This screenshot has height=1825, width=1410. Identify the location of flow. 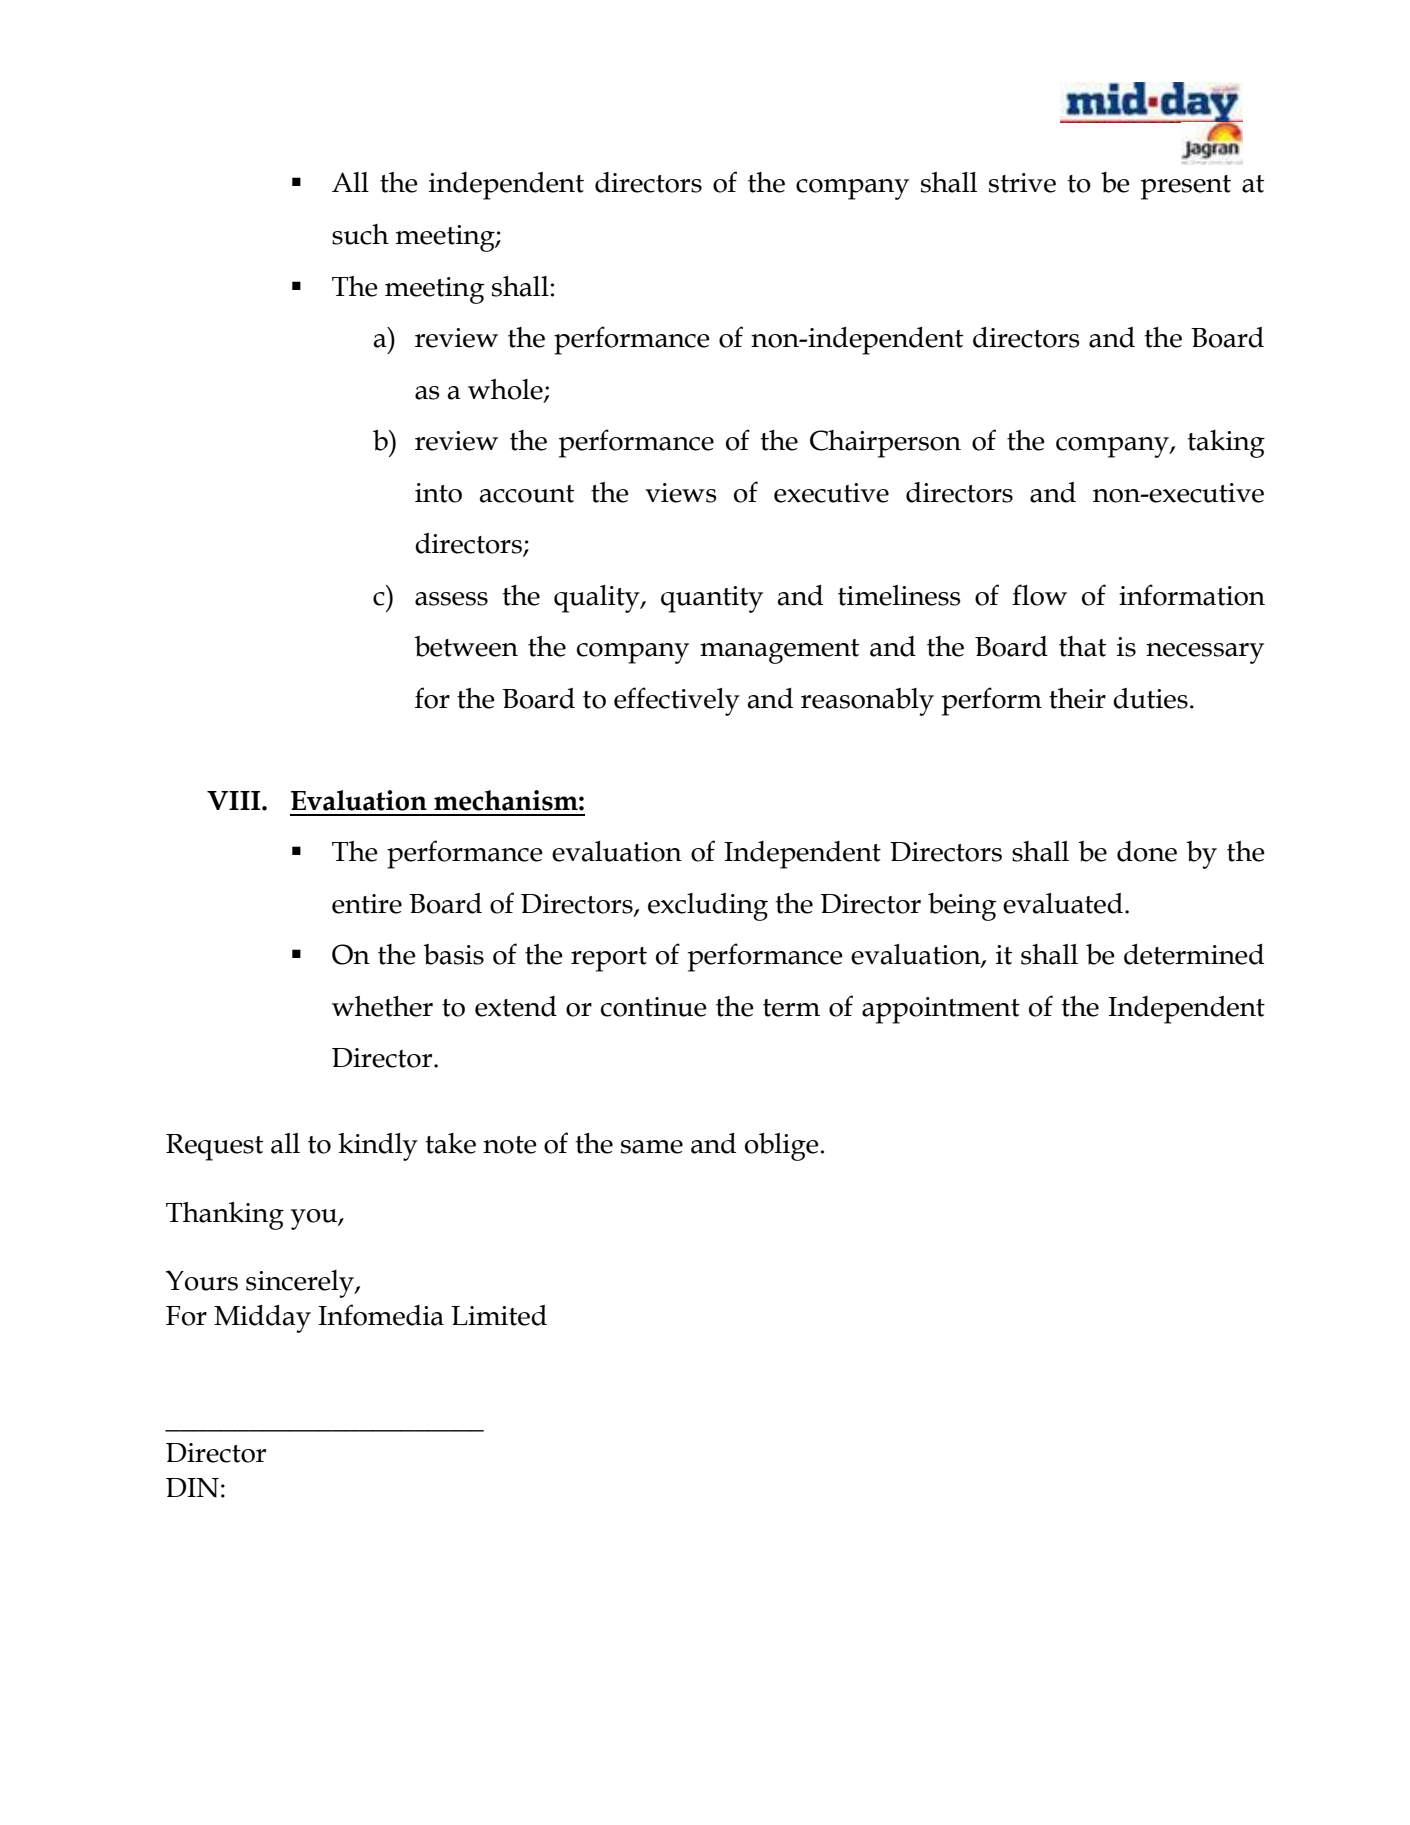
(1039, 595).
